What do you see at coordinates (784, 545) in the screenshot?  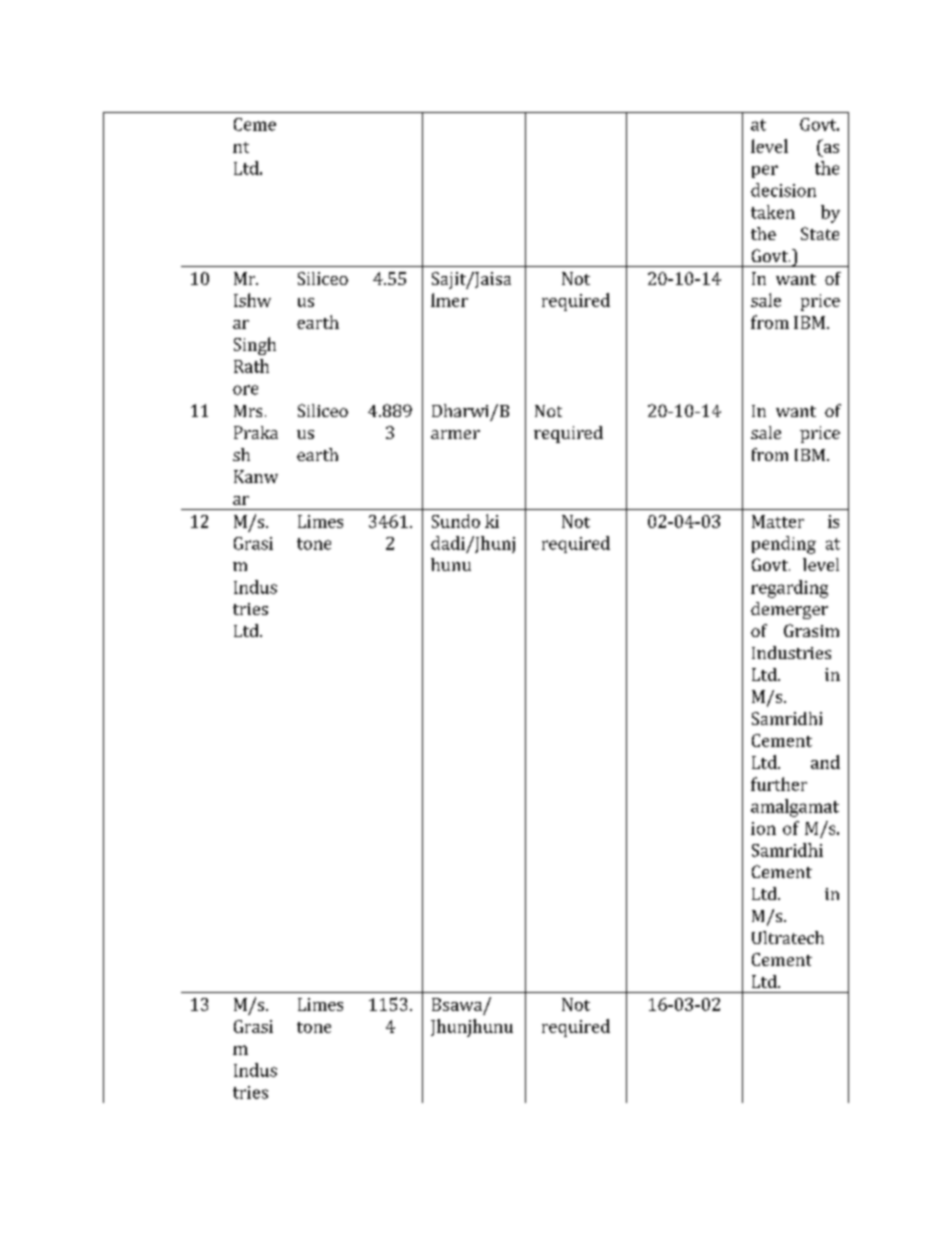 I see `pending` at bounding box center [784, 545].
